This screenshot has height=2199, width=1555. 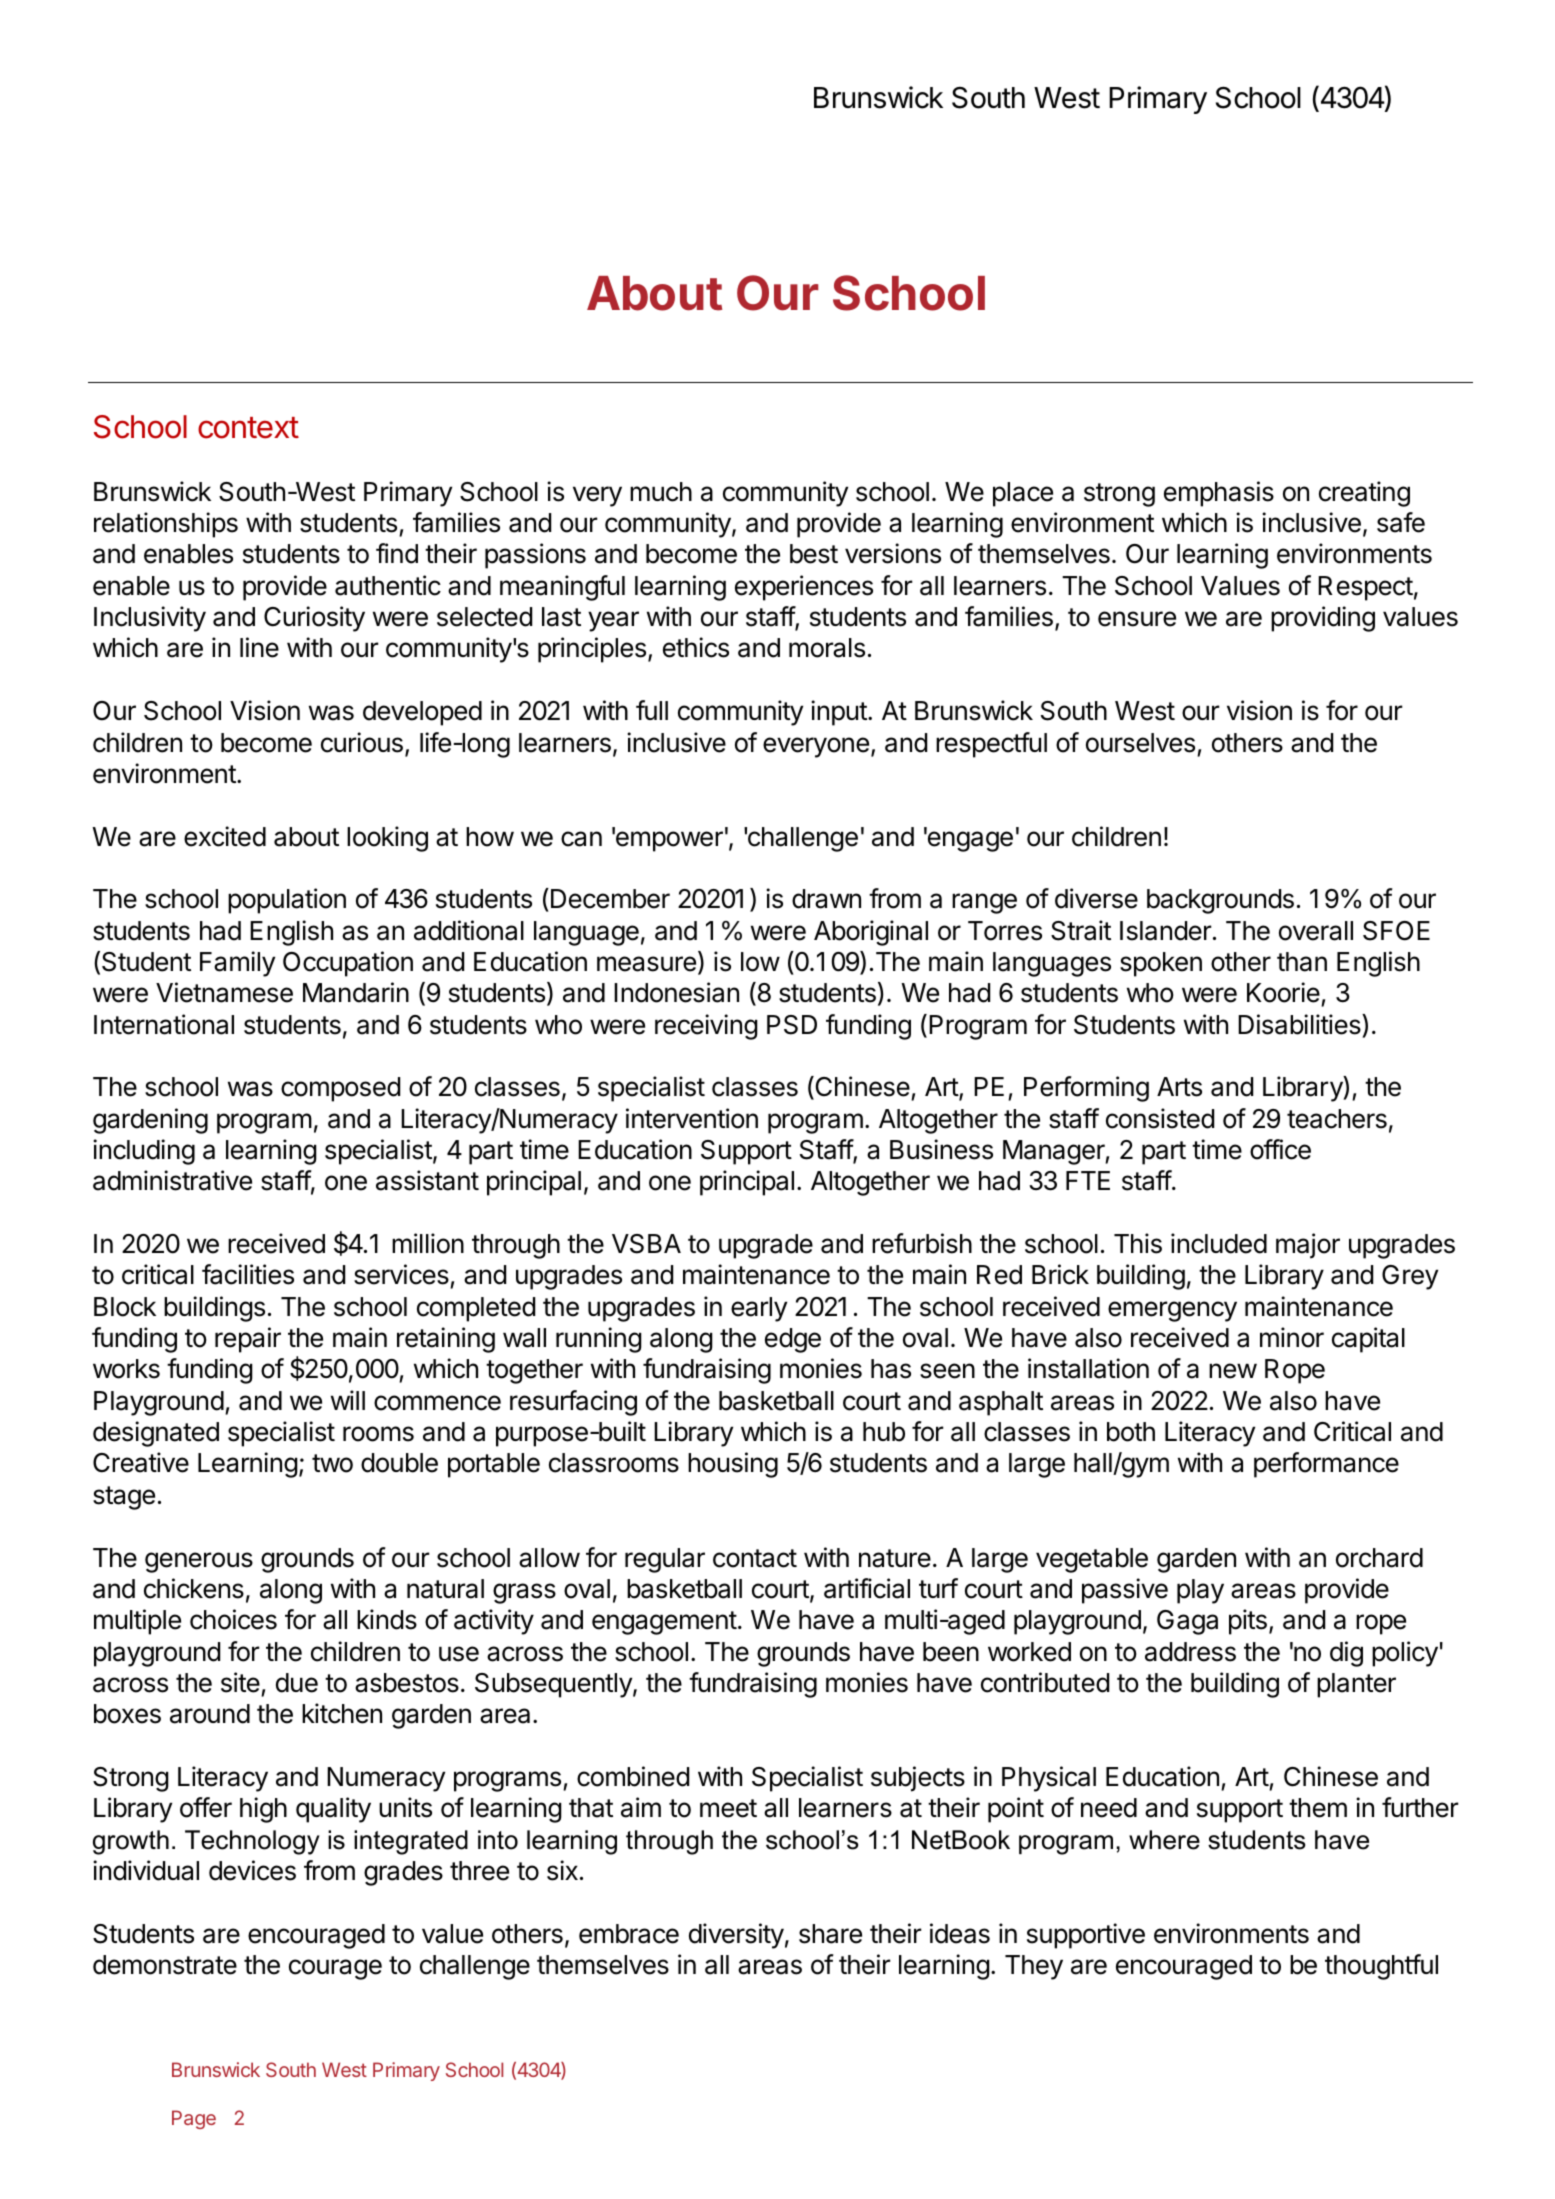 I want to click on diversity, so click(x=736, y=1936).
